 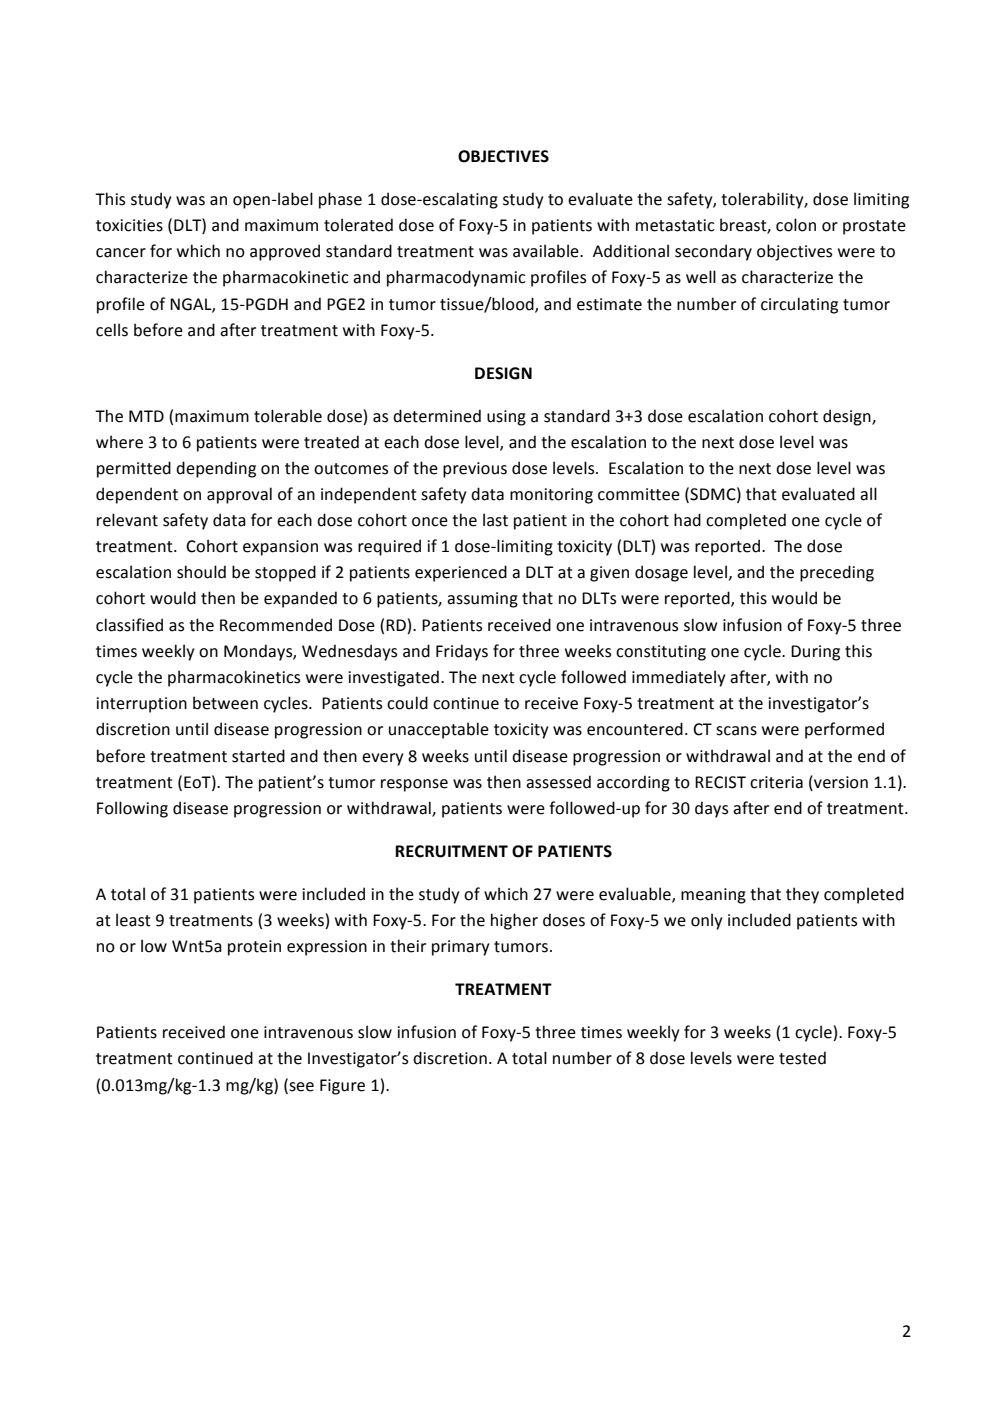 I want to click on they, so click(x=802, y=895).
